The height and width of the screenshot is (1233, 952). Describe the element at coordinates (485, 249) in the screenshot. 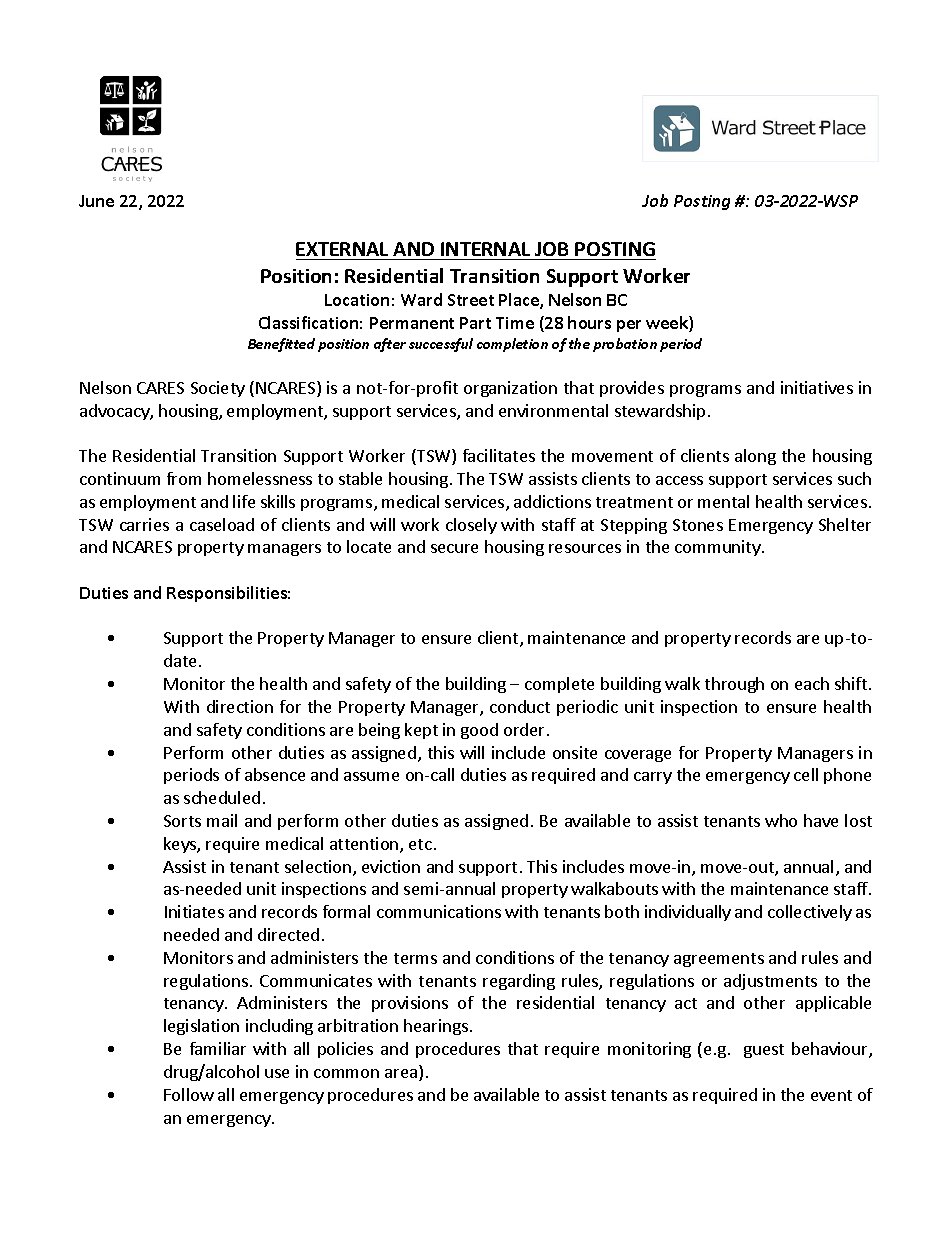

I see `INTERNAL` at that location.
